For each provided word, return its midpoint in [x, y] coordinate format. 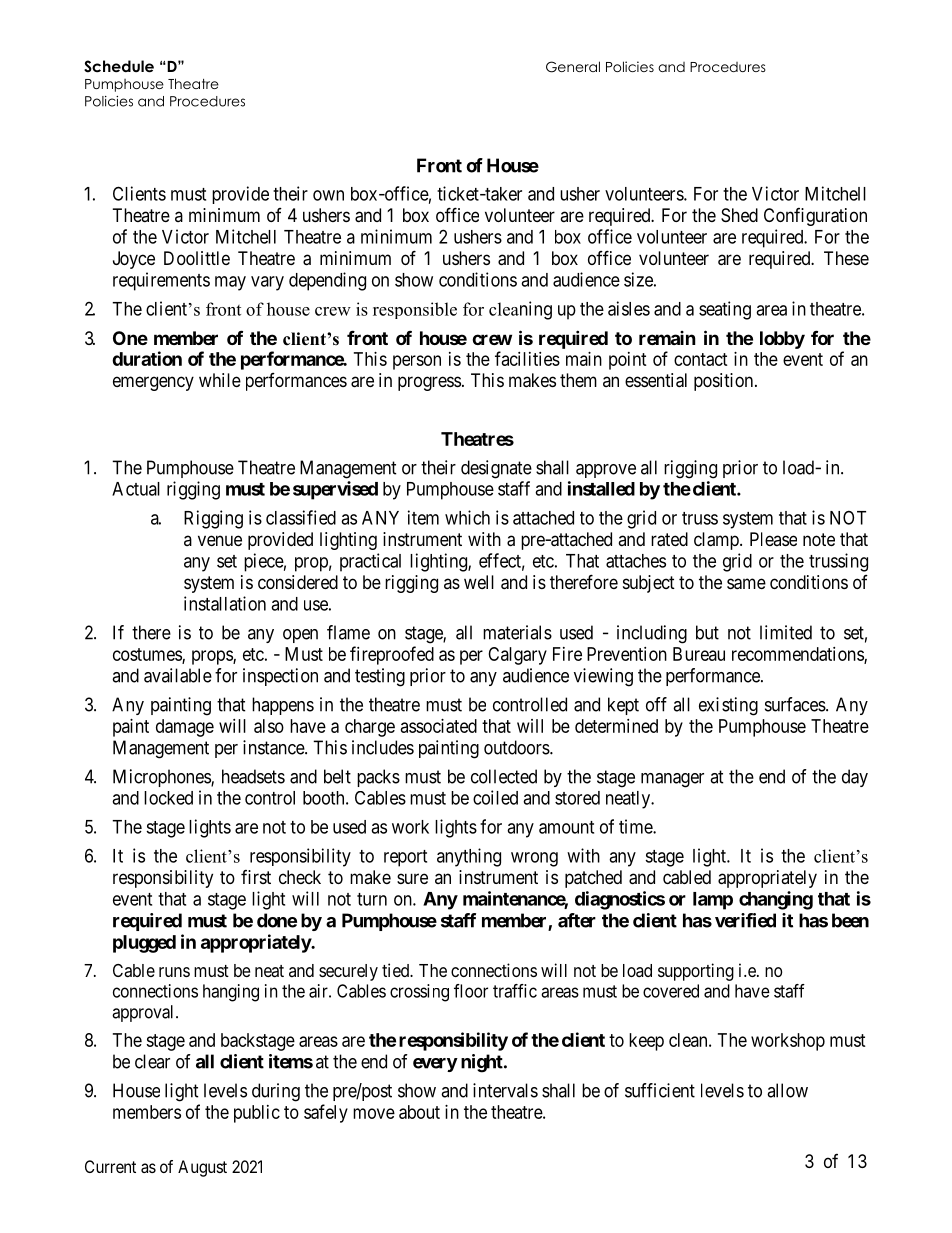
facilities [527, 358]
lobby [782, 340]
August [202, 1168]
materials [517, 632]
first [256, 877]
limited [786, 632]
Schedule [119, 66]
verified [745, 920]
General [573, 67]
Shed [739, 215]
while [220, 380]
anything [469, 857]
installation [225, 603]
